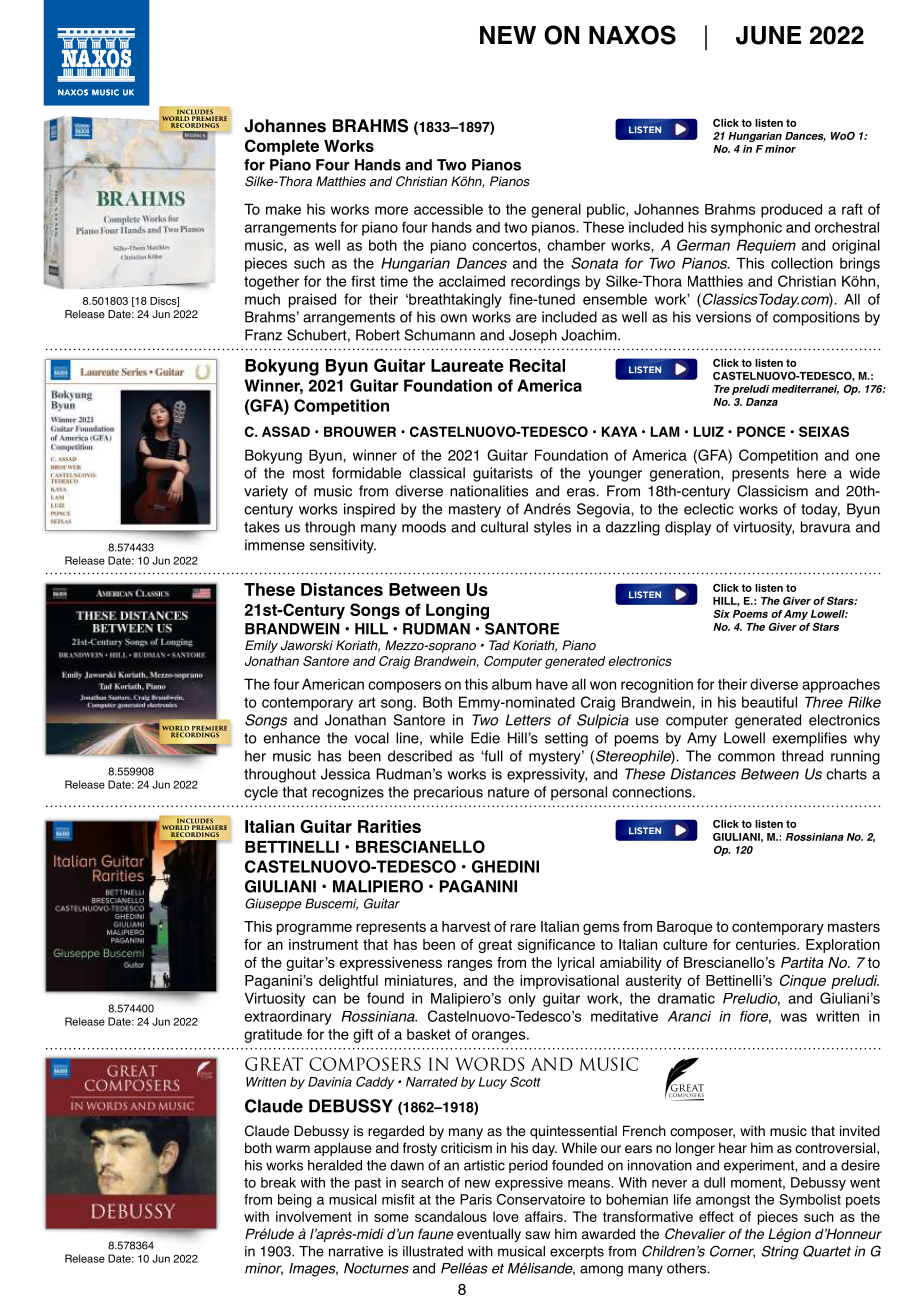 The width and height of the screenshot is (924, 1311). I want to click on instrument, so click(323, 944).
